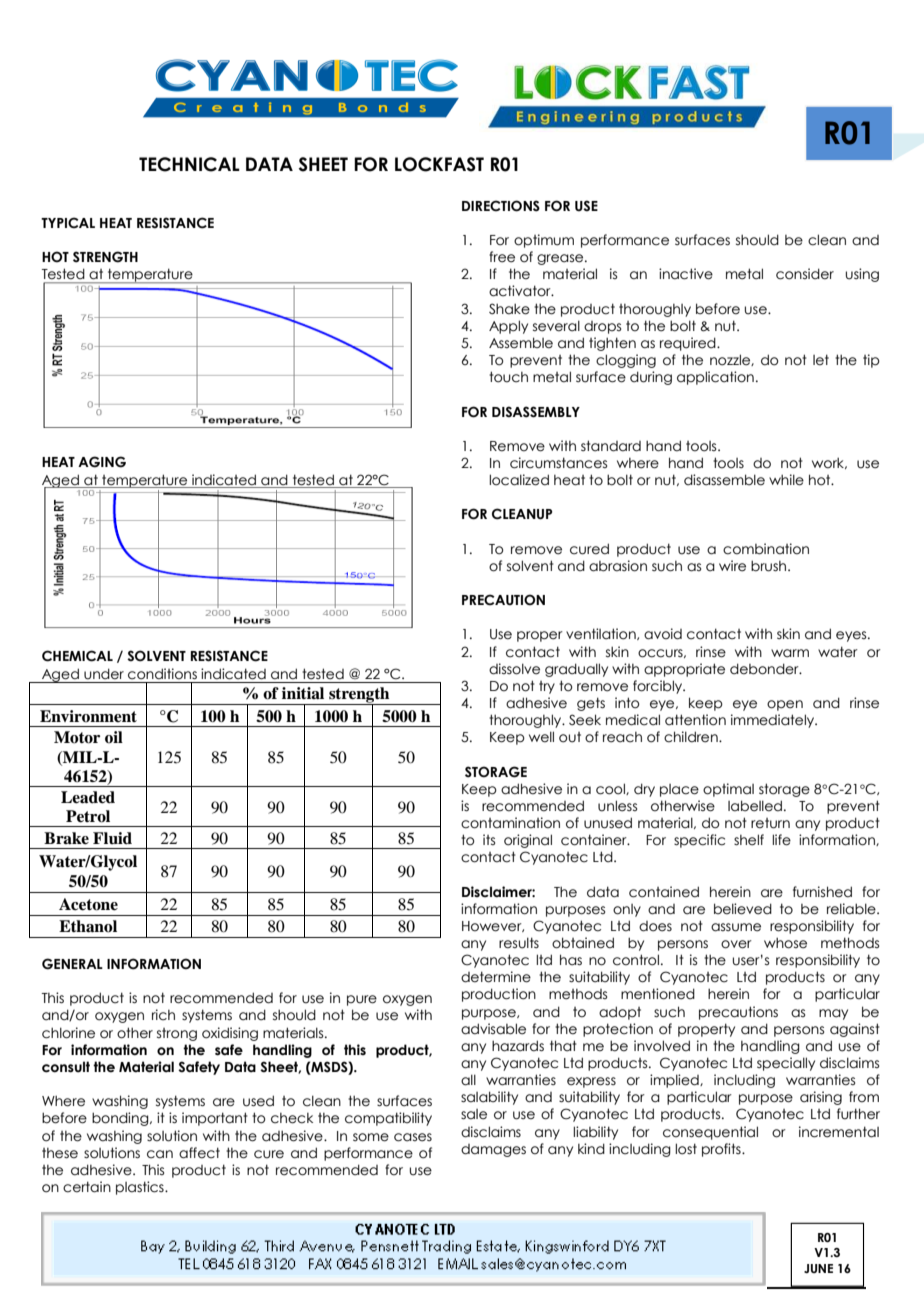 This document has width=924, height=1308. What do you see at coordinates (541, 737) in the document?
I see `well` at bounding box center [541, 737].
